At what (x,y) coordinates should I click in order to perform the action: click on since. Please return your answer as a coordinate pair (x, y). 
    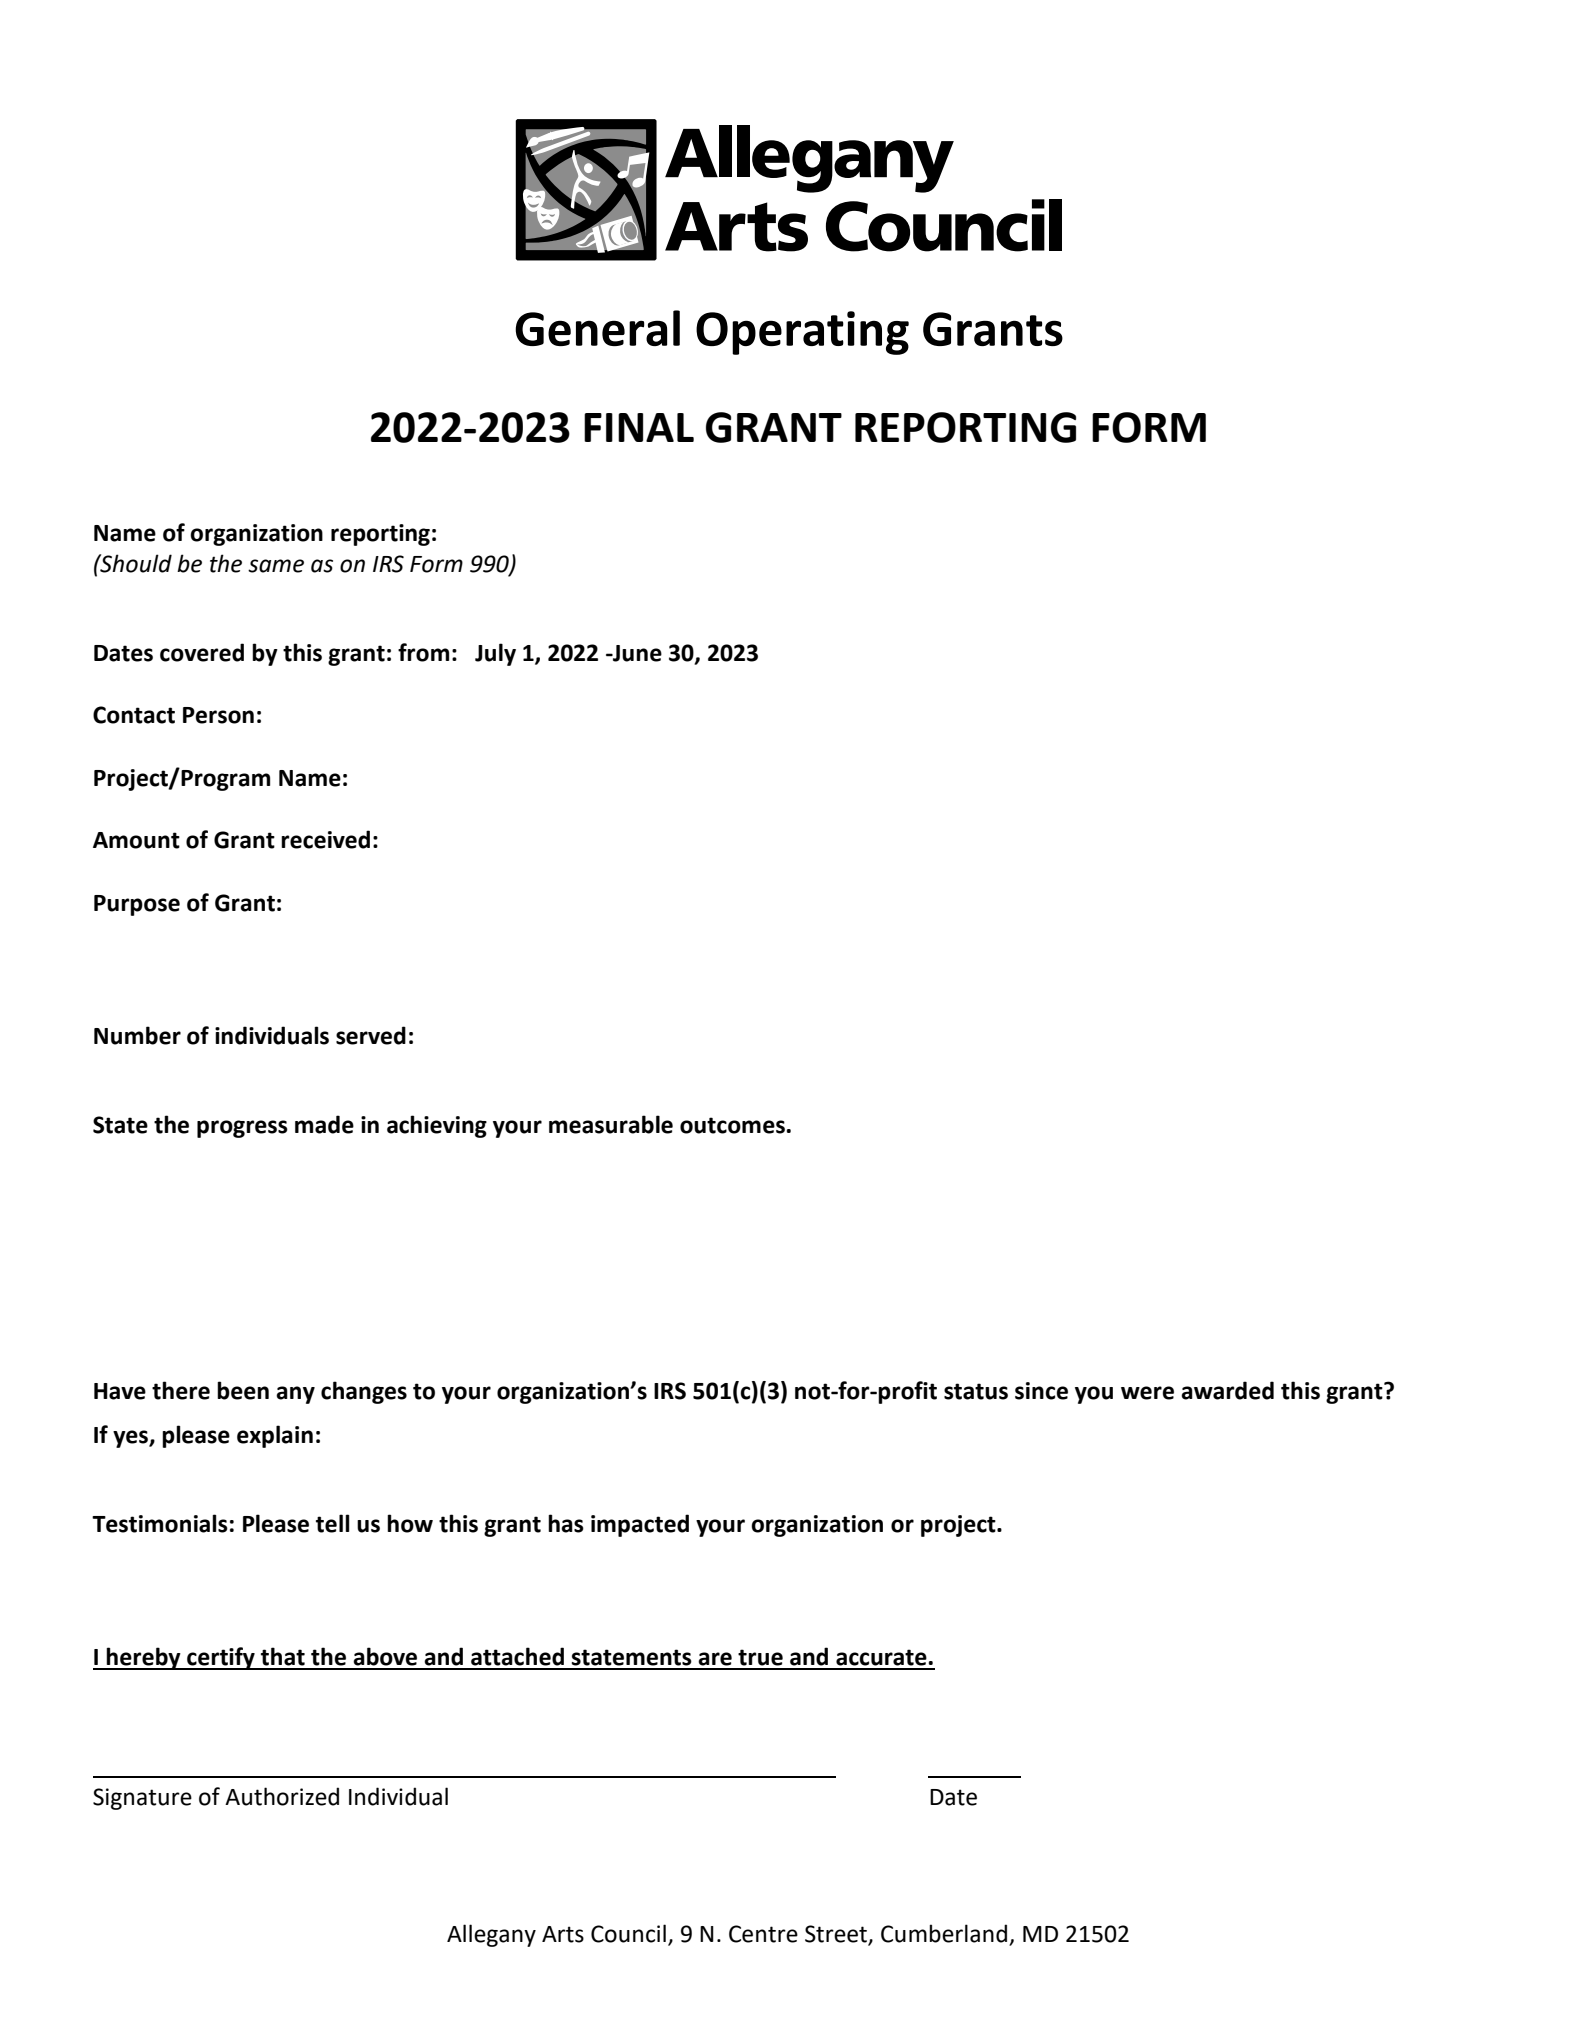
    Looking at the image, I should click on (1041, 1391).
